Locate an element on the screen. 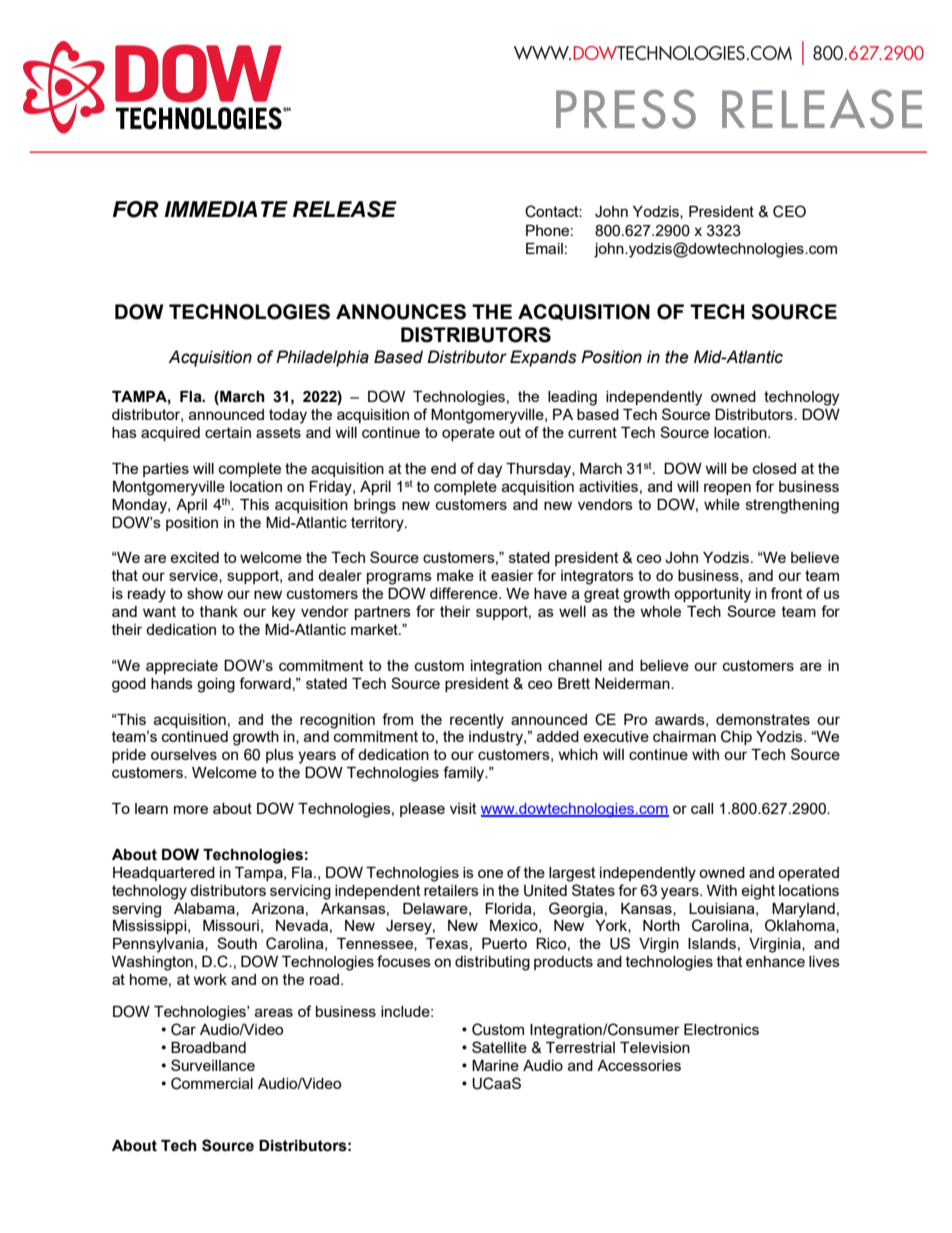  appreciate is located at coordinates (182, 667).
